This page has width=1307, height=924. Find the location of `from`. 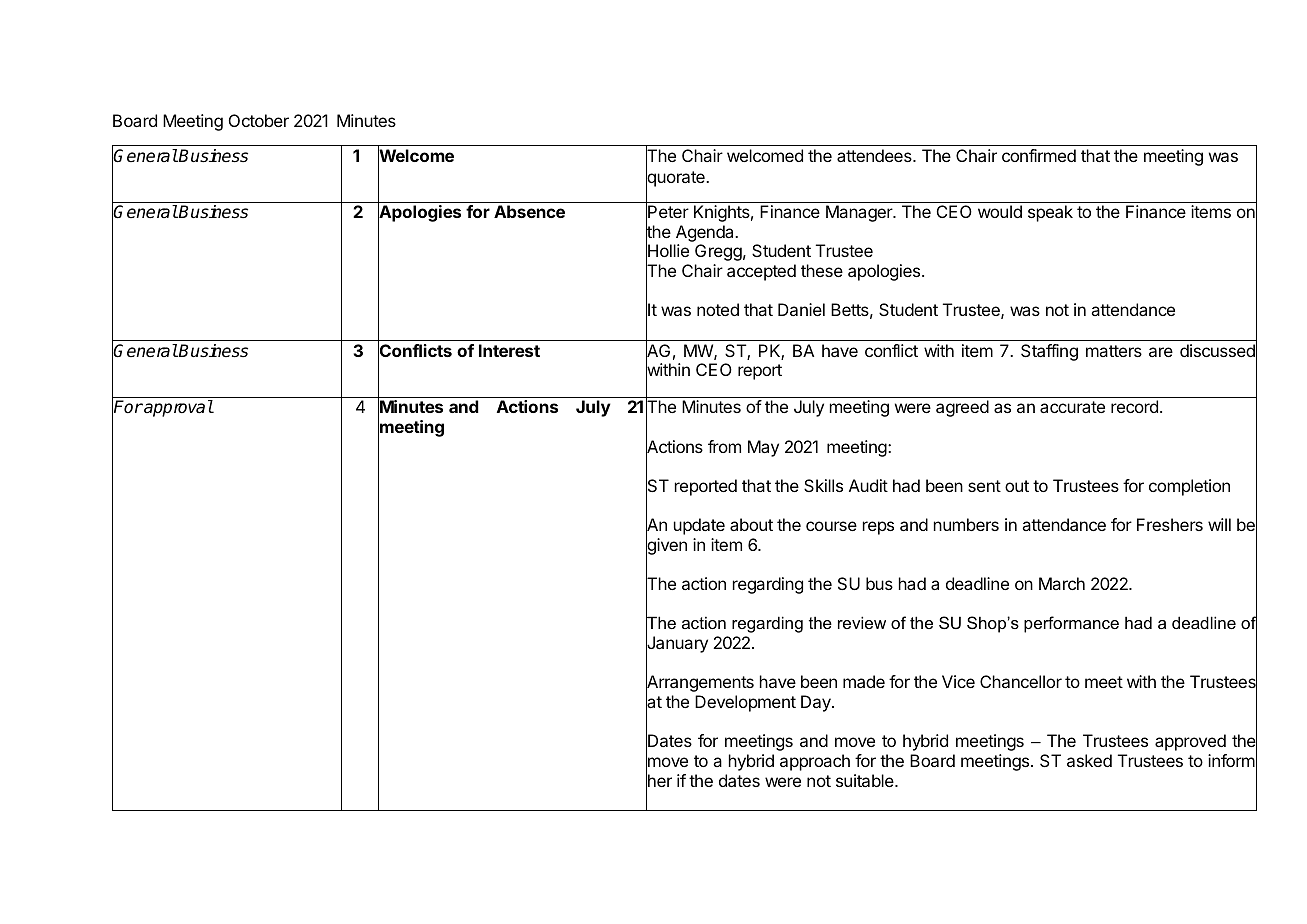

from is located at coordinates (724, 446).
